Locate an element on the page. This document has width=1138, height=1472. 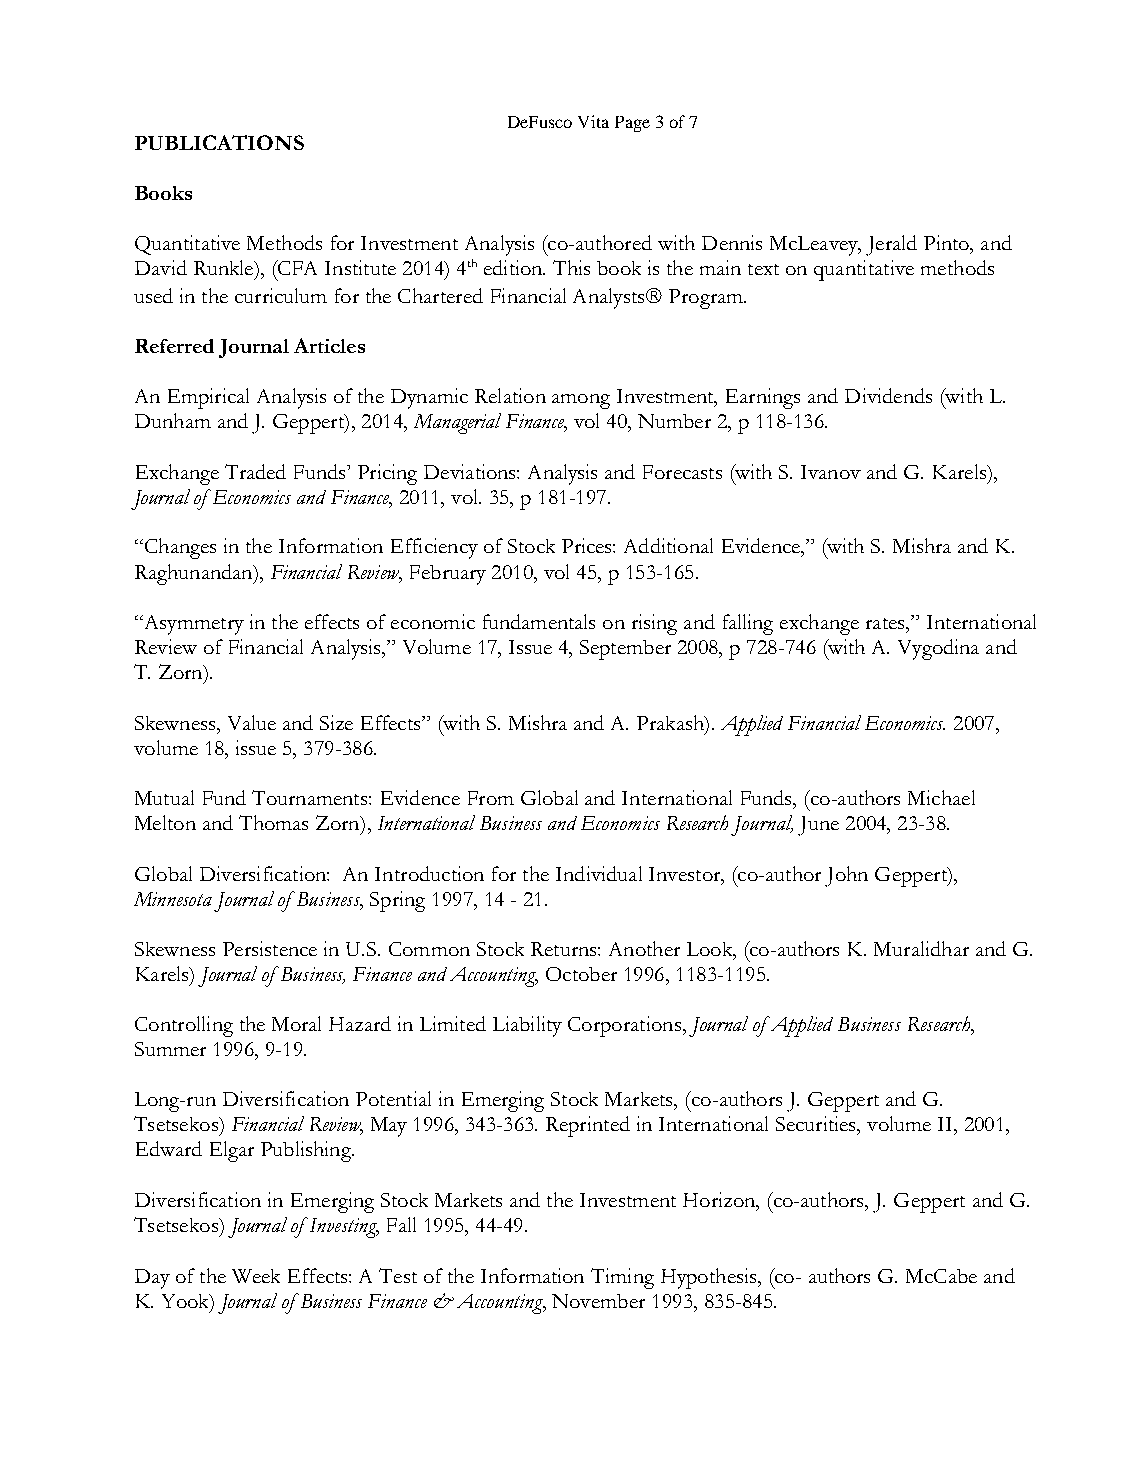
June is located at coordinates (818, 826).
